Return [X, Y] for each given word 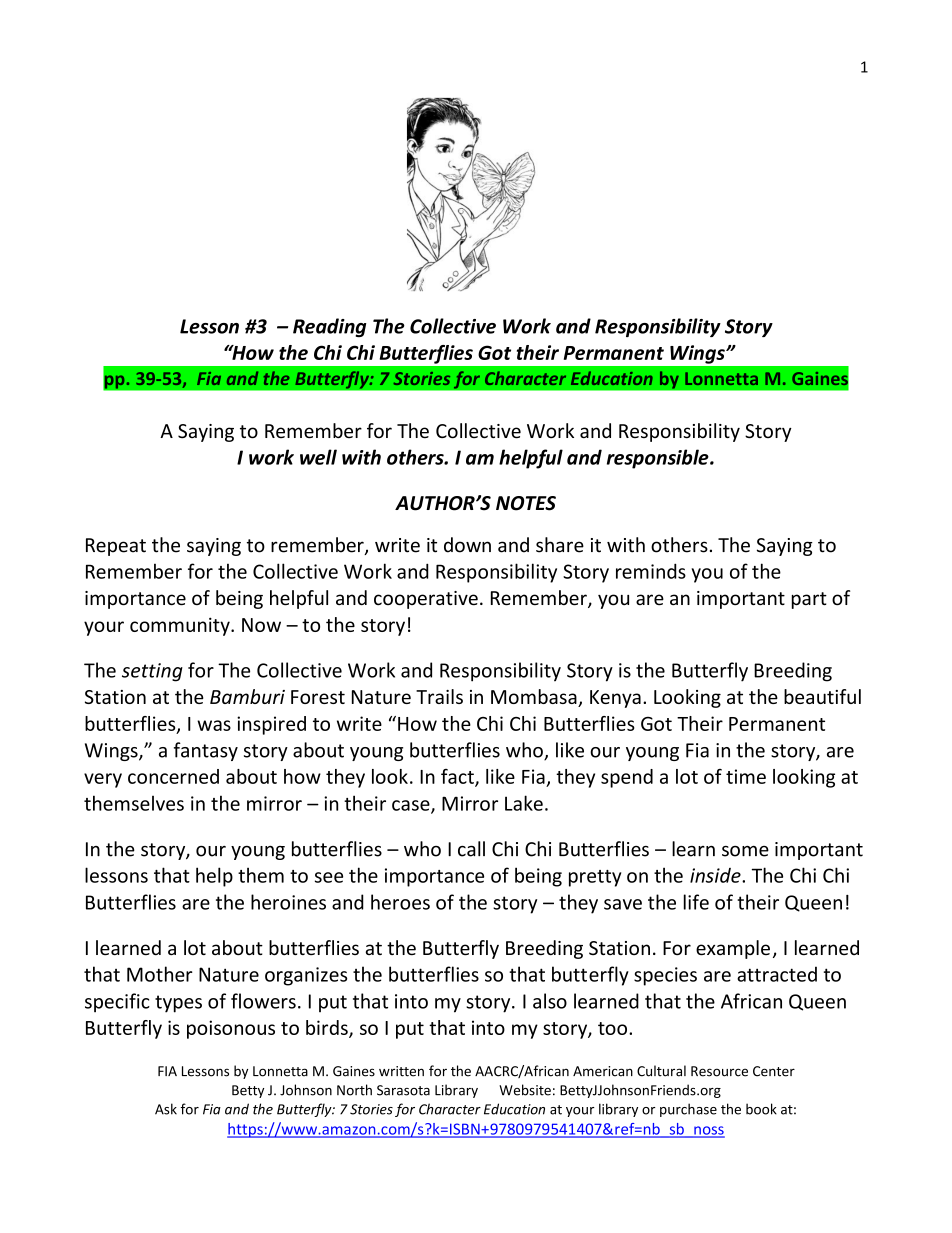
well [318, 457]
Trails [439, 696]
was [214, 725]
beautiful [822, 696]
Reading [329, 327]
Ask [166, 1109]
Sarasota [403, 1090]
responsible [659, 459]
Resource [719, 1071]
